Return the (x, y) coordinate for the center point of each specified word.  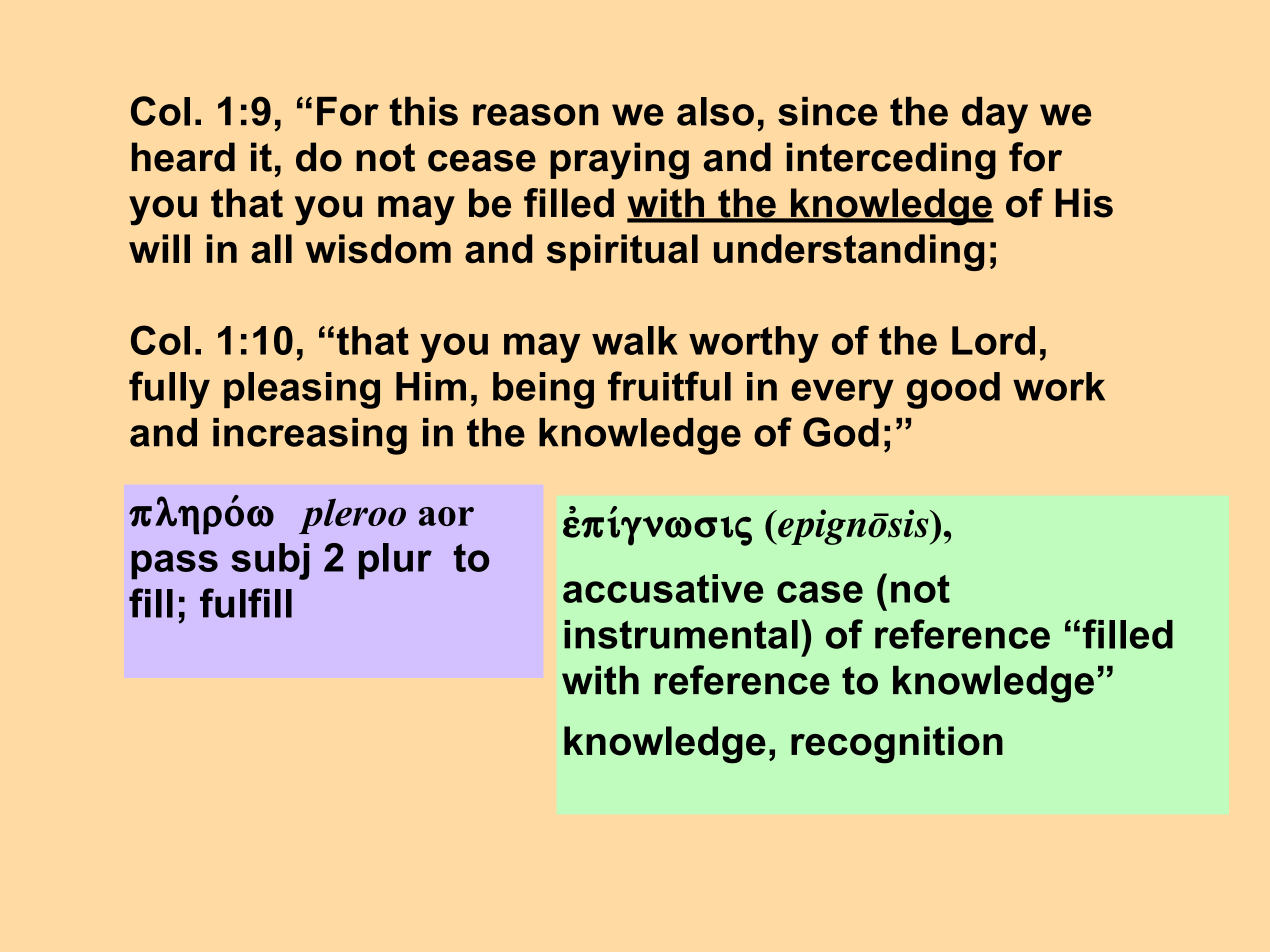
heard (183, 157)
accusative (663, 588)
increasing (310, 436)
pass (174, 565)
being (543, 390)
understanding (849, 252)
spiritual (622, 252)
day (995, 115)
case (820, 592)
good (953, 390)
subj (270, 561)
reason (536, 115)
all (271, 249)
